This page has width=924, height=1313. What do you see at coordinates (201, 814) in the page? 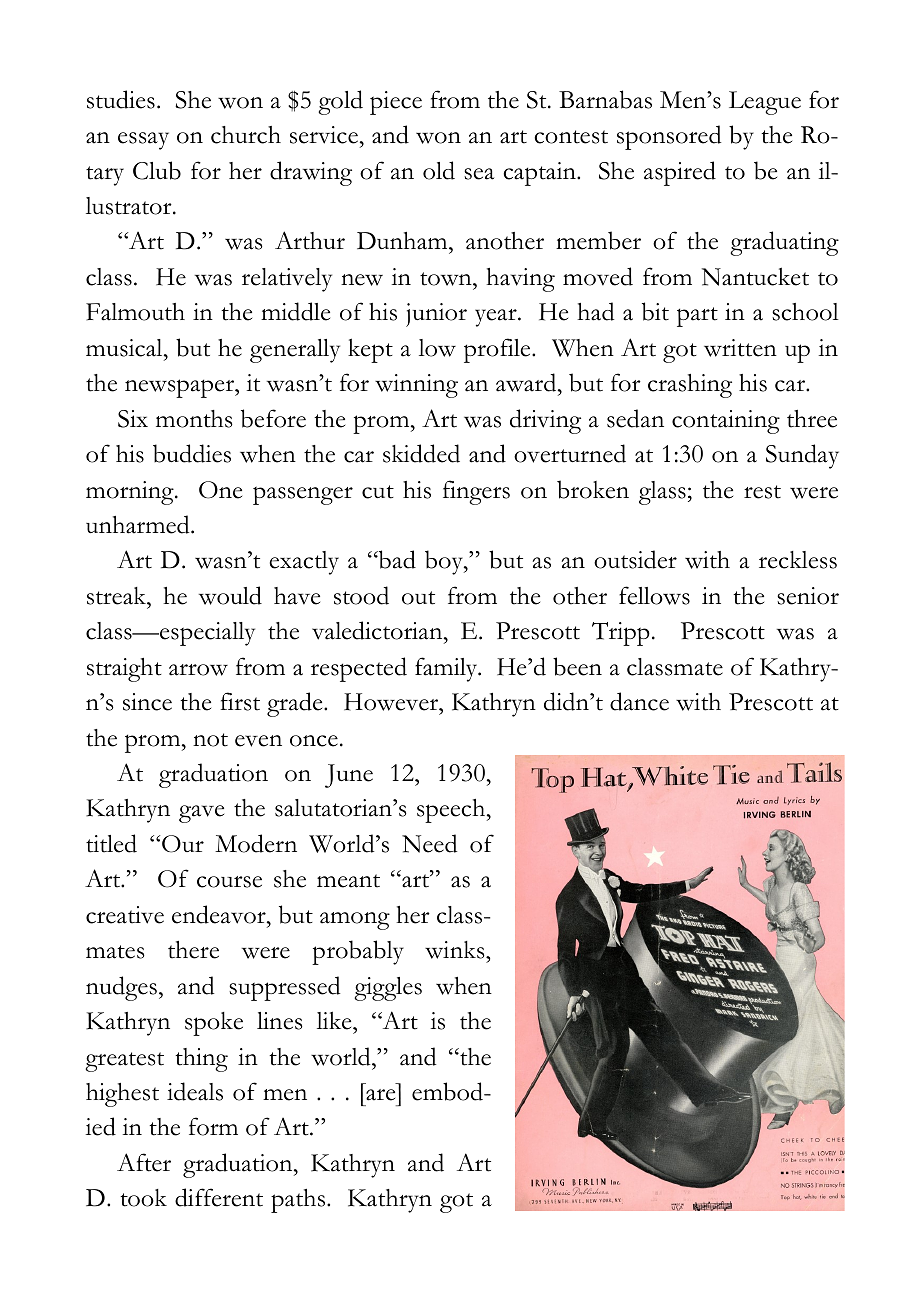
I see `gave` at bounding box center [201, 814].
